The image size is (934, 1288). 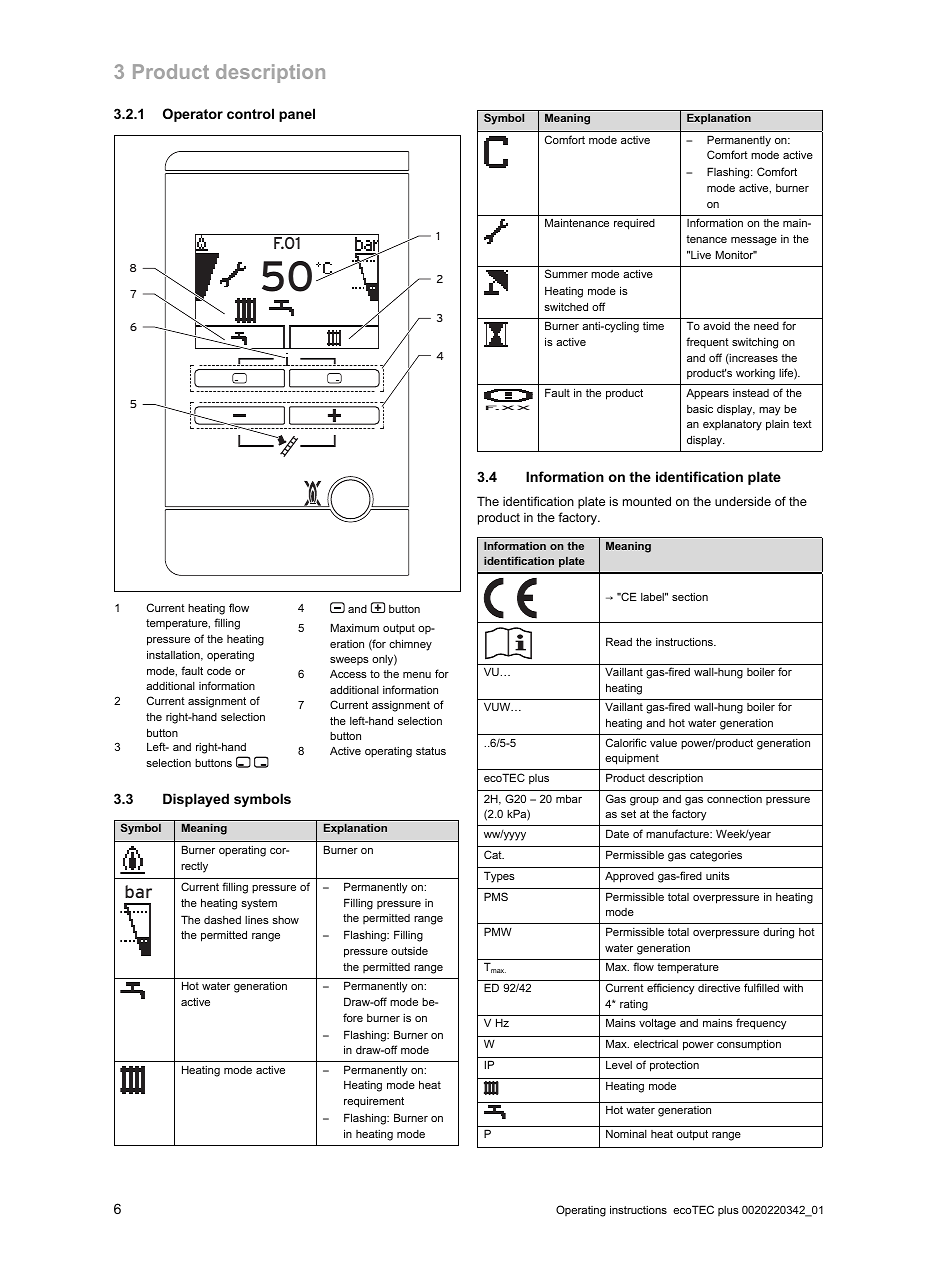 I want to click on code, so click(x=219, y=671).
